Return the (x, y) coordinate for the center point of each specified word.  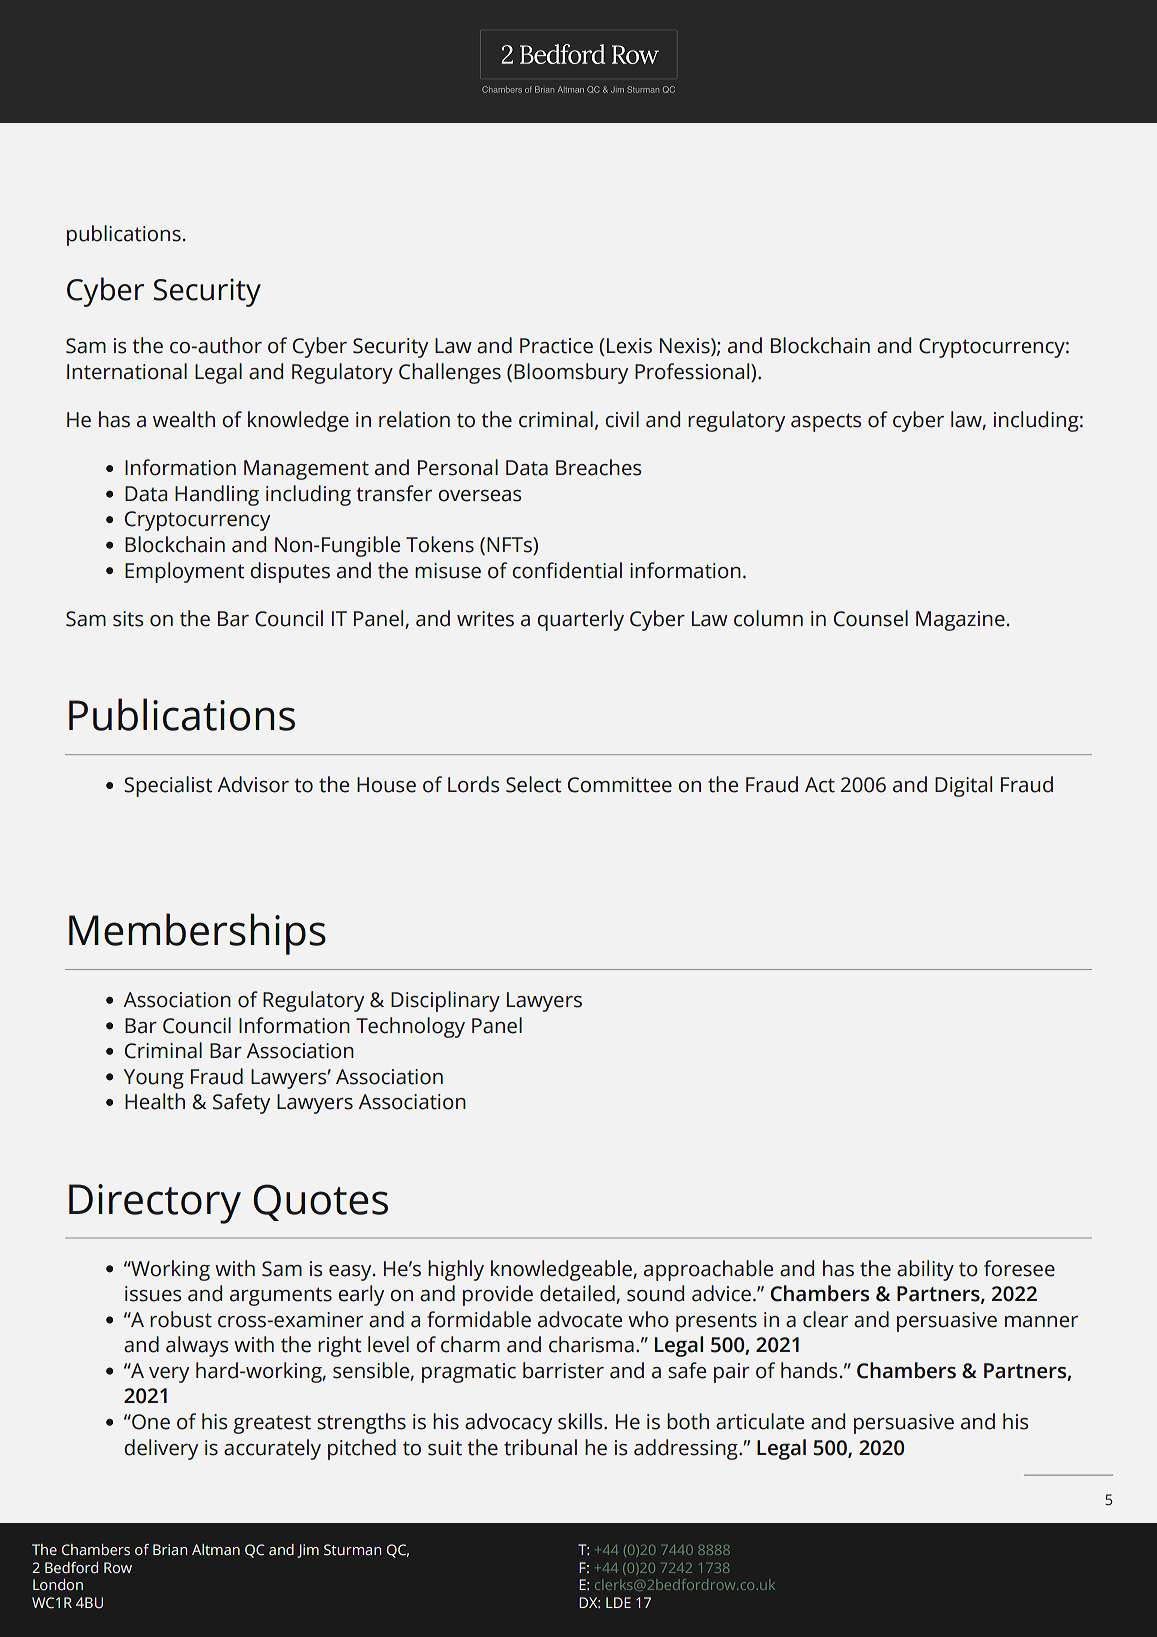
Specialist (168, 786)
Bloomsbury (571, 373)
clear (825, 1319)
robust (181, 1319)
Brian (170, 1550)
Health (155, 1101)
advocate (580, 1319)
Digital (963, 786)
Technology (410, 1027)
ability (925, 1270)
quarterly (580, 620)
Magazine (960, 621)
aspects (826, 422)
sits (128, 619)
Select (533, 784)
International (127, 371)
